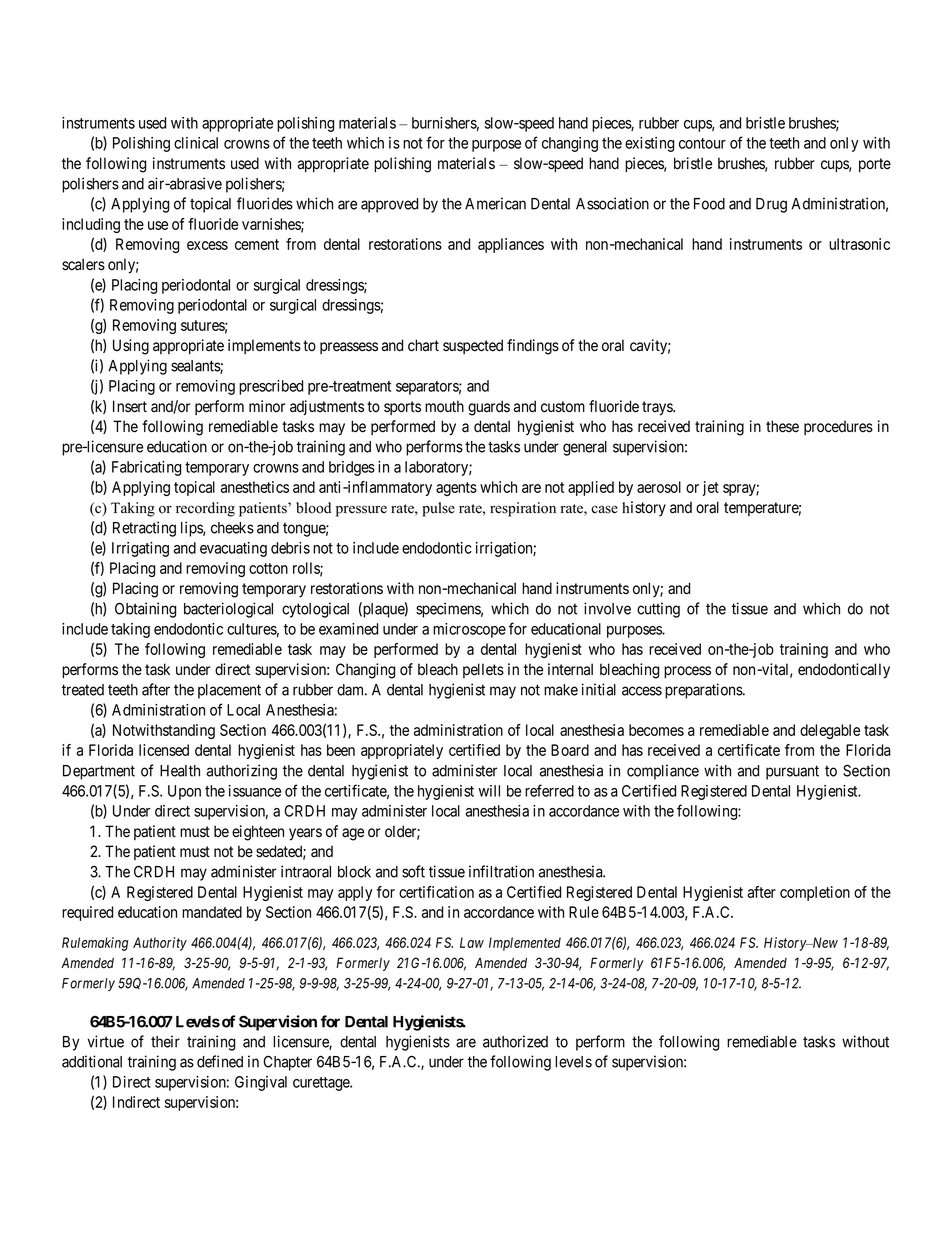 This document has width=952, height=1233. I want to click on these, so click(782, 426).
